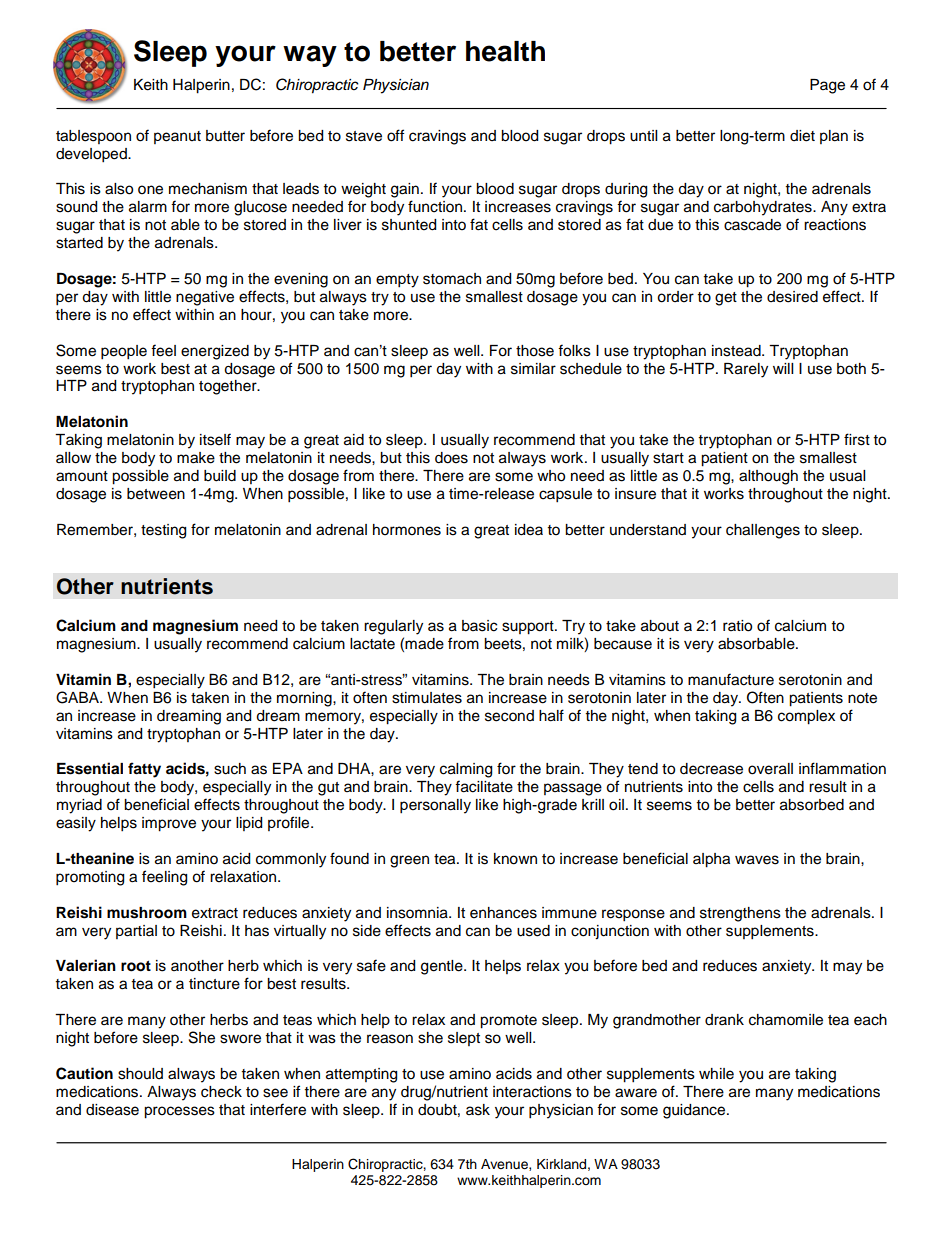 The height and width of the page is (1233, 952). Describe the element at coordinates (144, 770) in the page. I see `fatty` at that location.
